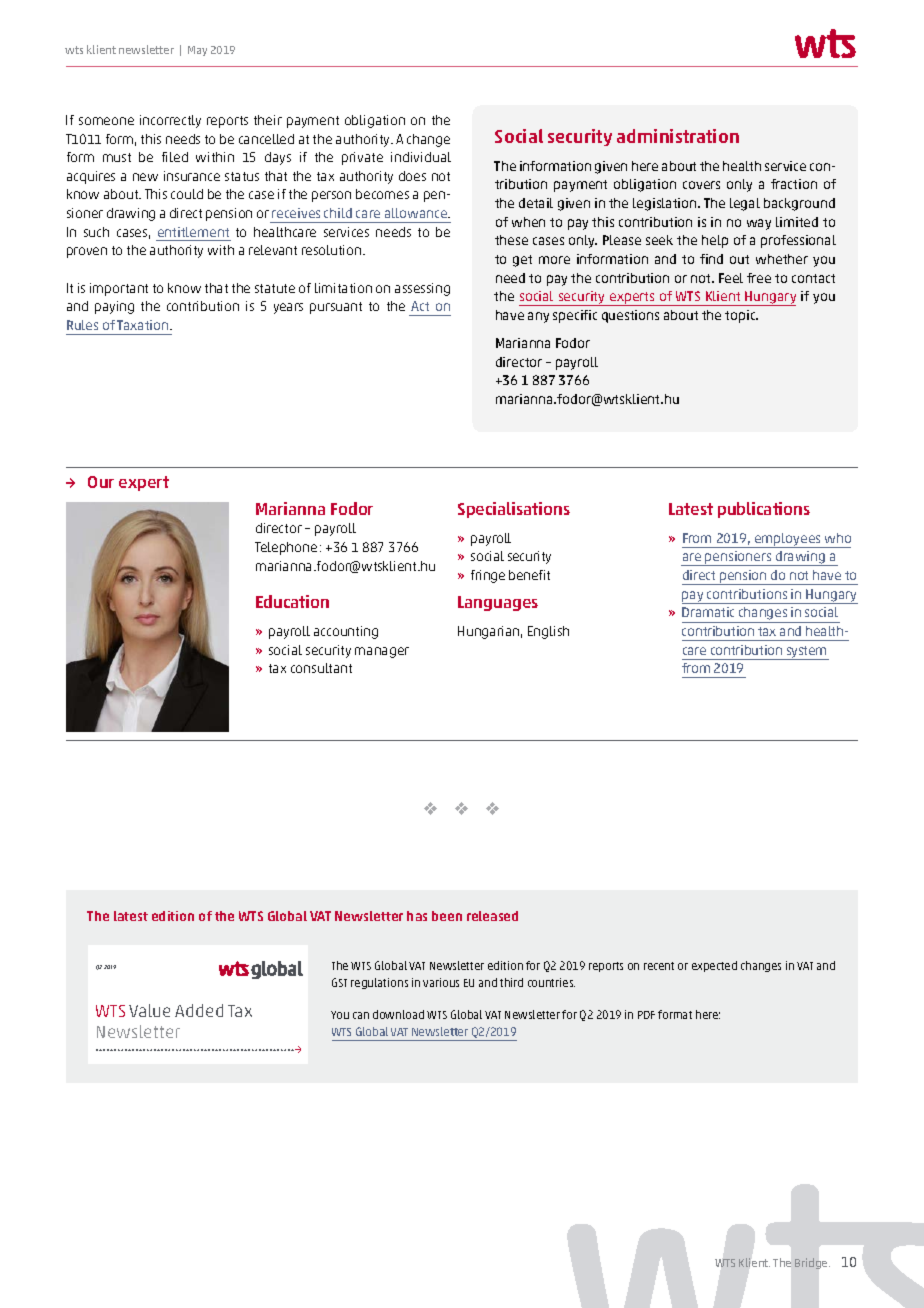 The image size is (924, 1308). What do you see at coordinates (538, 317) in the screenshot?
I see `any` at bounding box center [538, 317].
